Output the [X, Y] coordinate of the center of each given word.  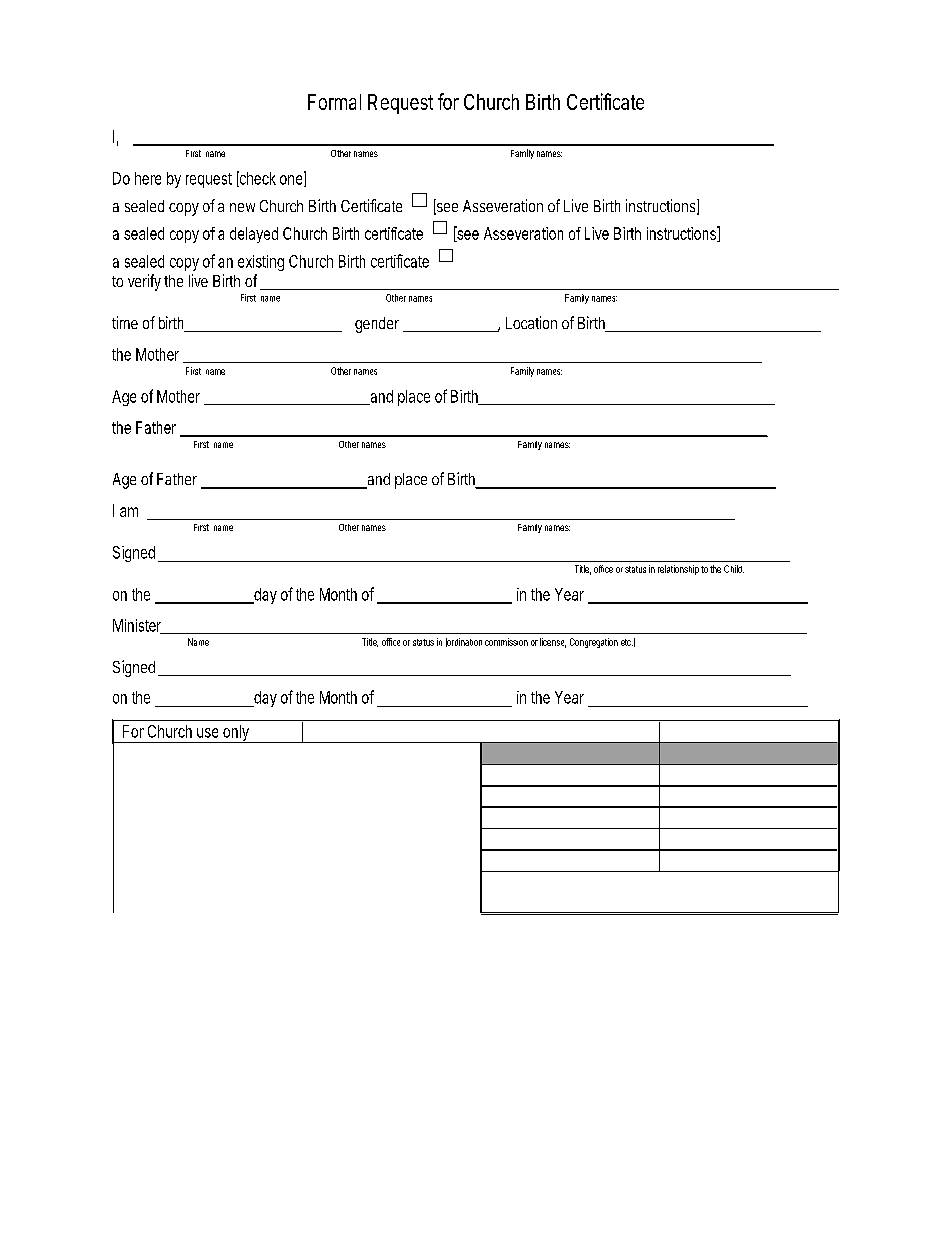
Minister [139, 626]
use [207, 733]
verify [144, 282]
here [148, 178]
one [293, 180]
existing [261, 263]
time [125, 322]
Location [531, 322]
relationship [678, 570]
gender [379, 325]
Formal [334, 102]
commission [506, 642]
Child [734, 569]
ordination [464, 642]
